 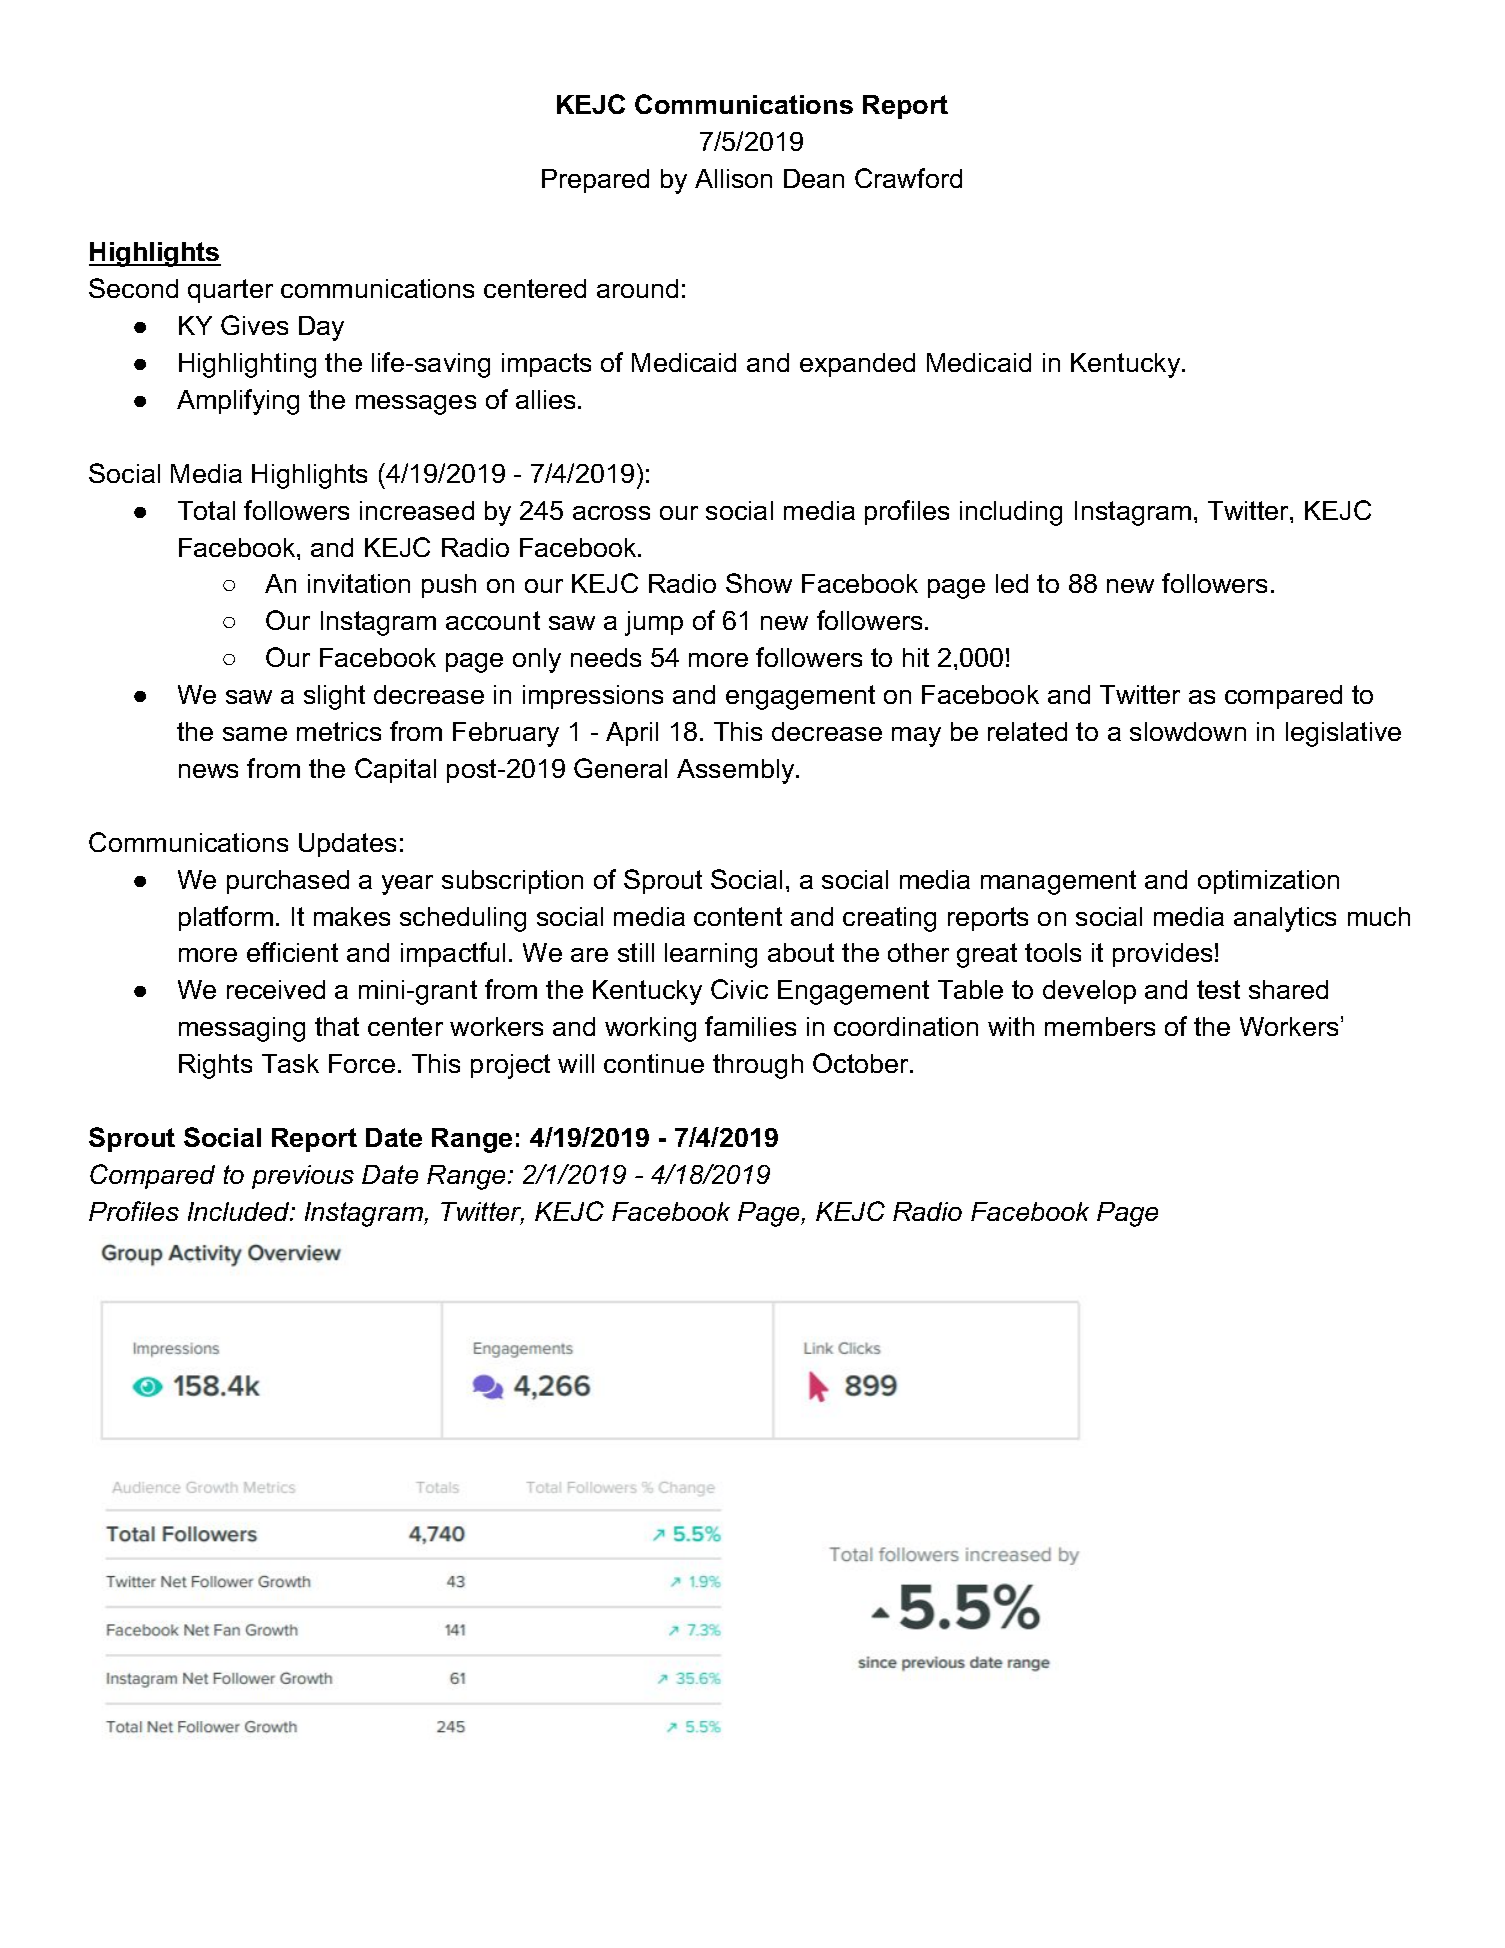 I want to click on slowdown, so click(x=1188, y=731).
